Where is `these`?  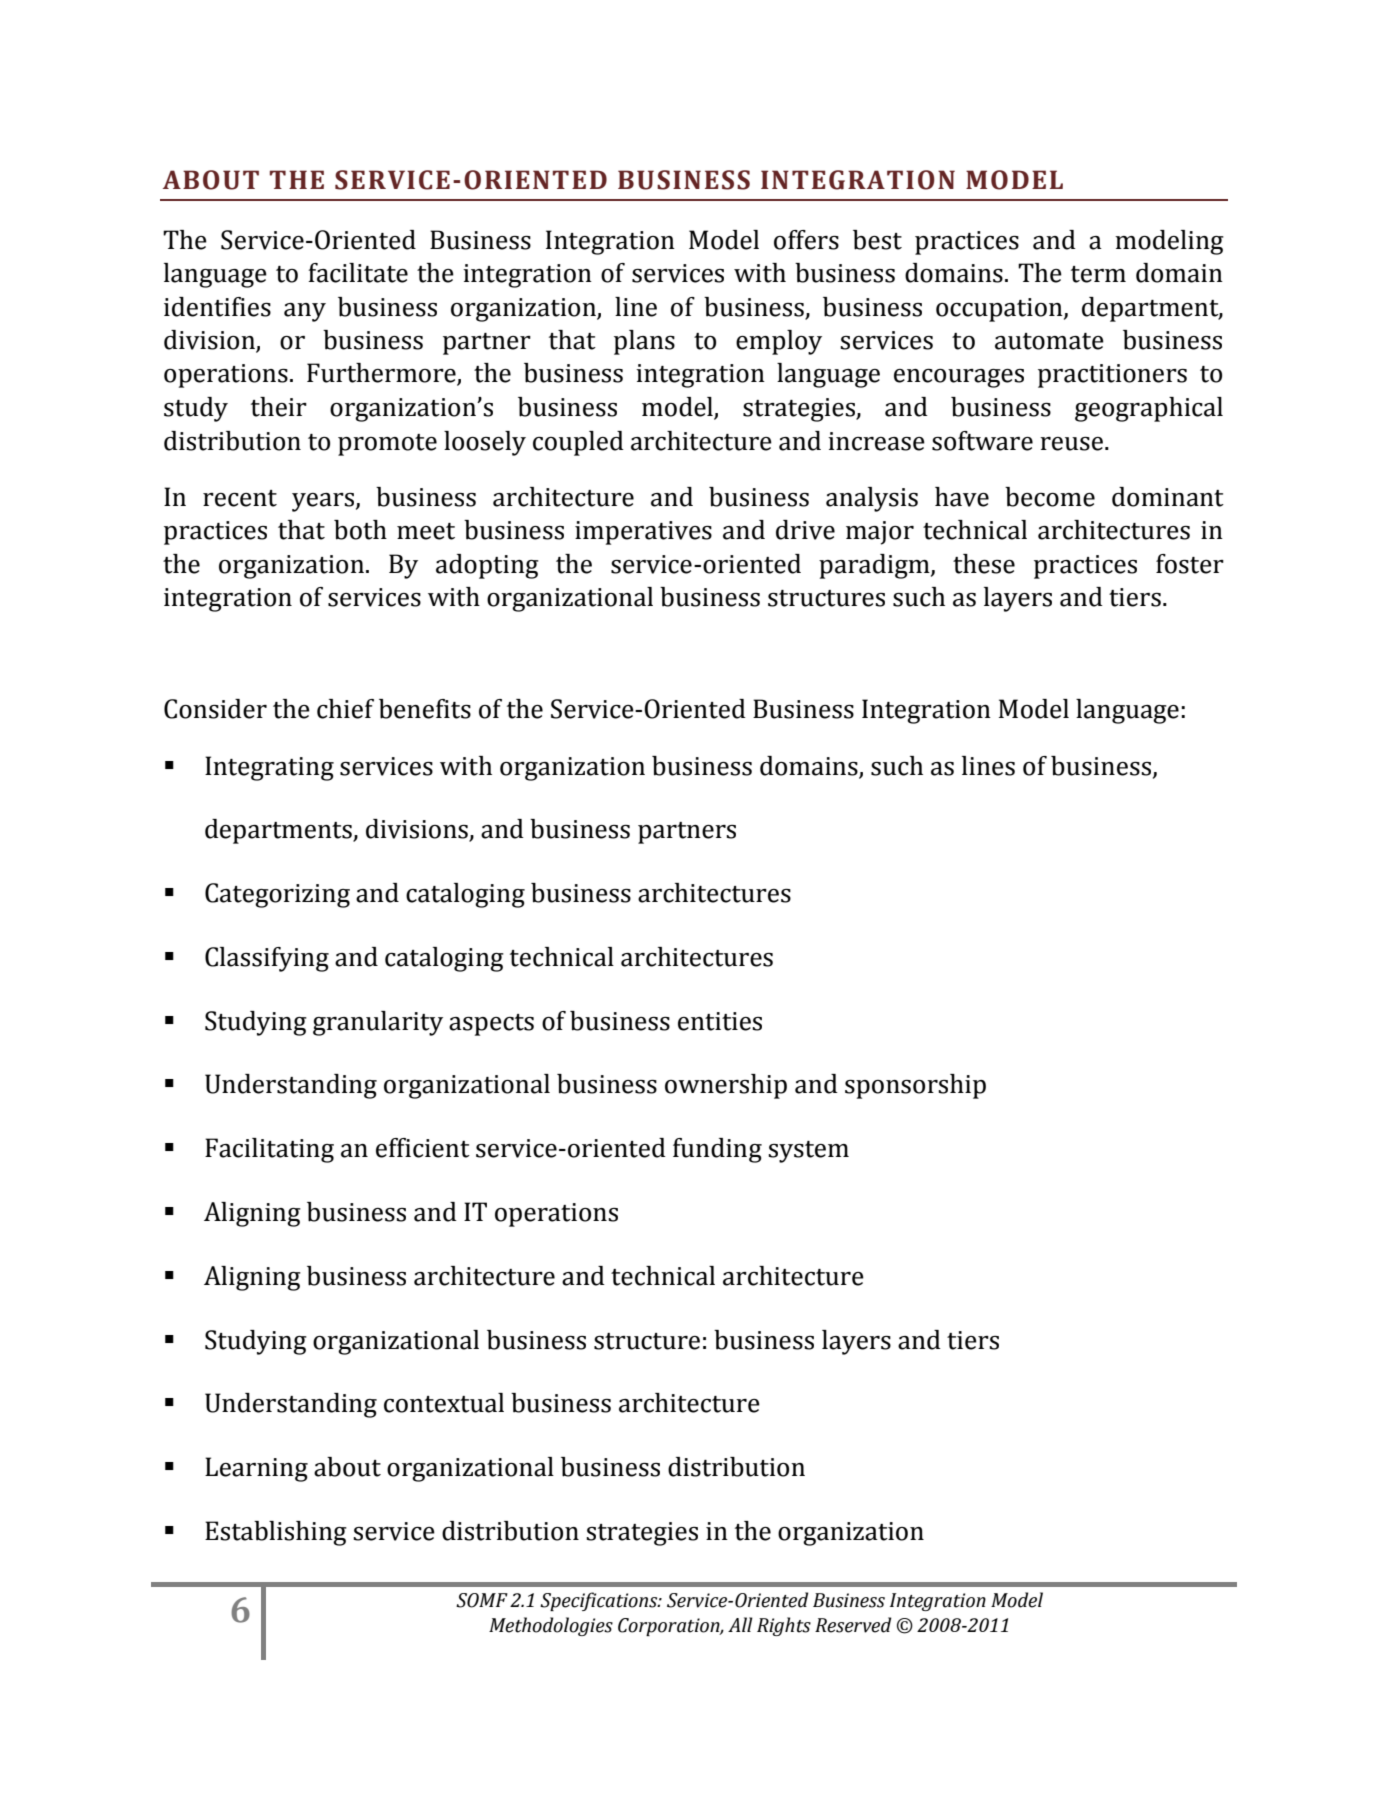
these is located at coordinates (984, 564).
